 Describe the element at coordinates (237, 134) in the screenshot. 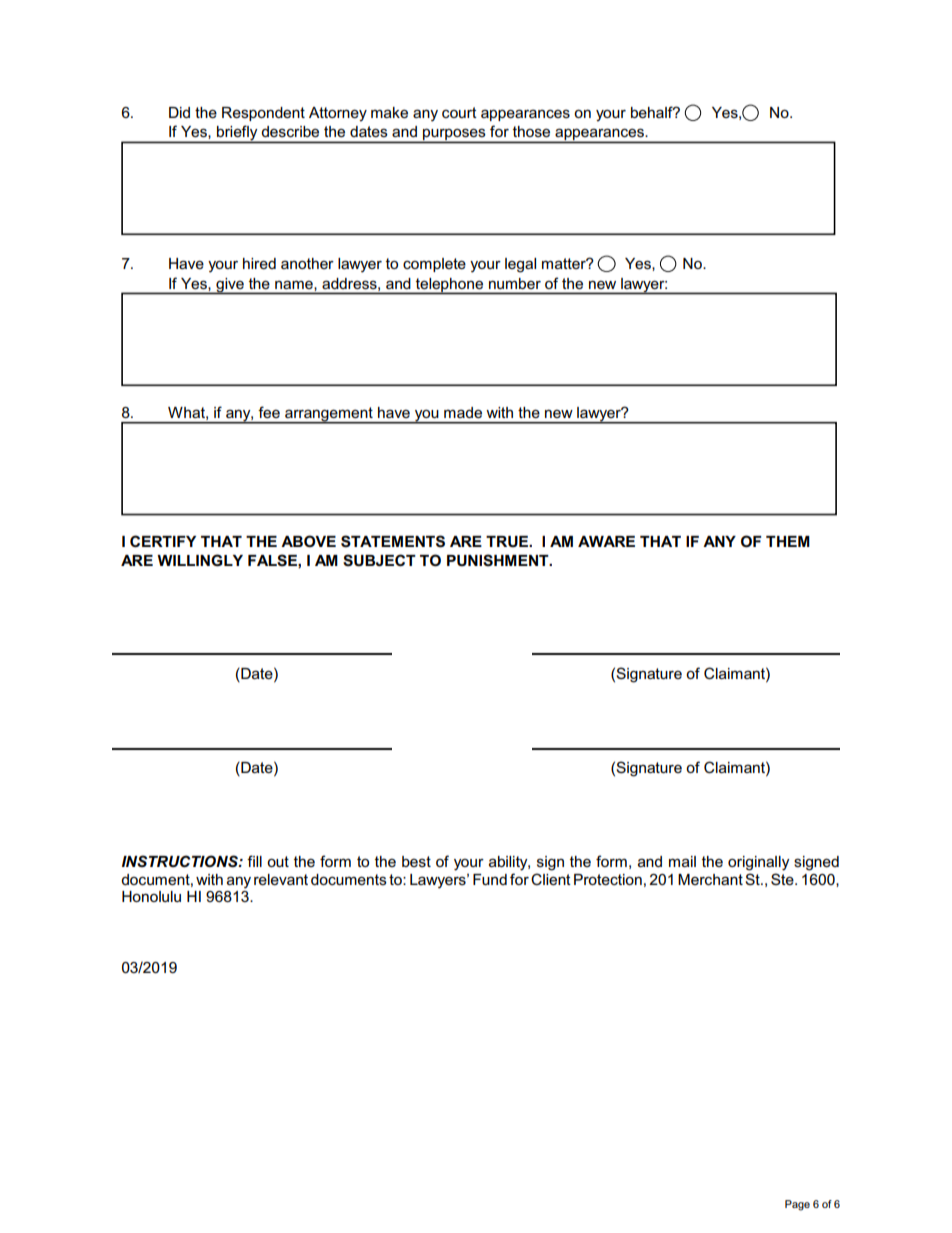

I see `briefly` at that location.
